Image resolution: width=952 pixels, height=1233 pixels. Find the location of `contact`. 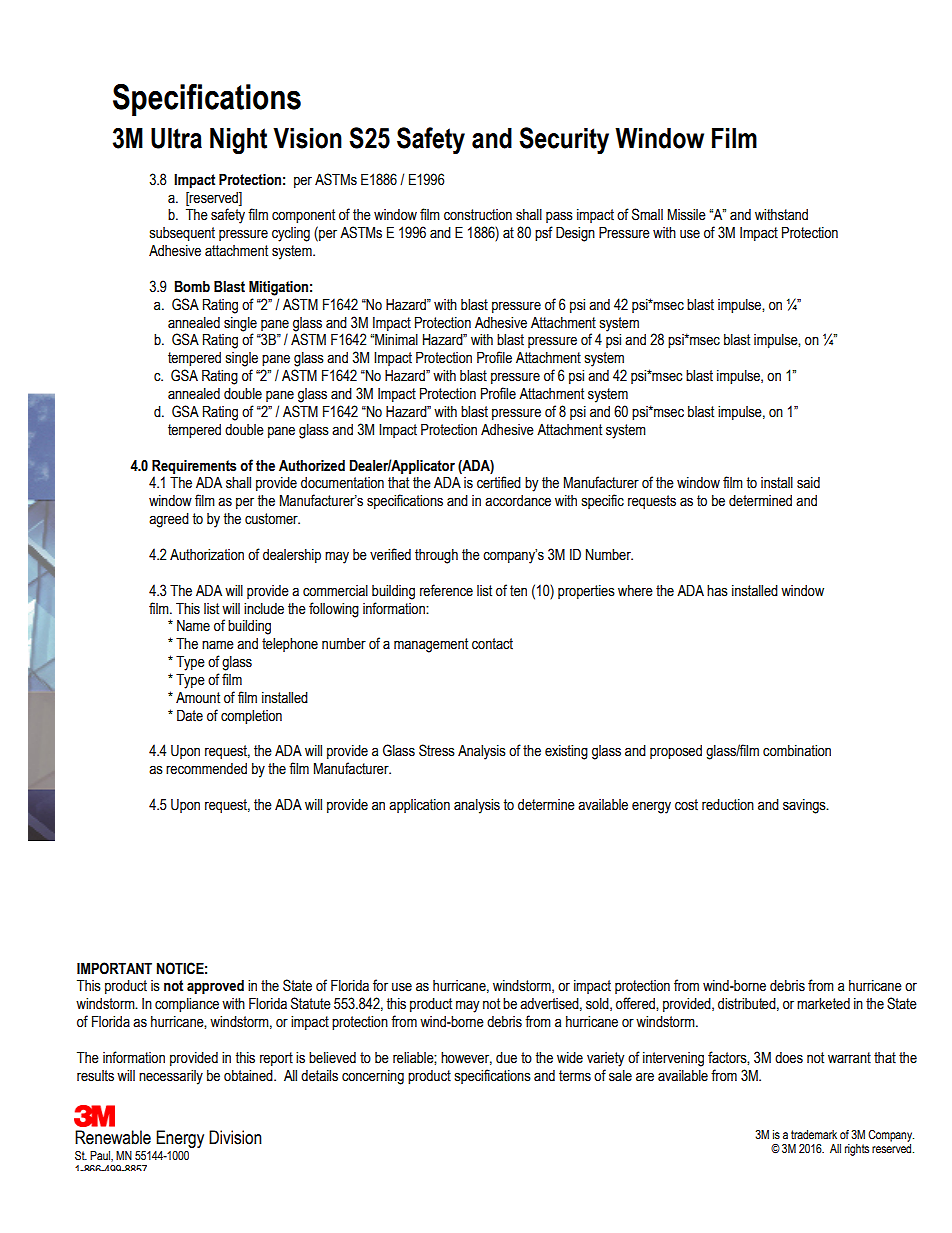

contact is located at coordinates (492, 644).
